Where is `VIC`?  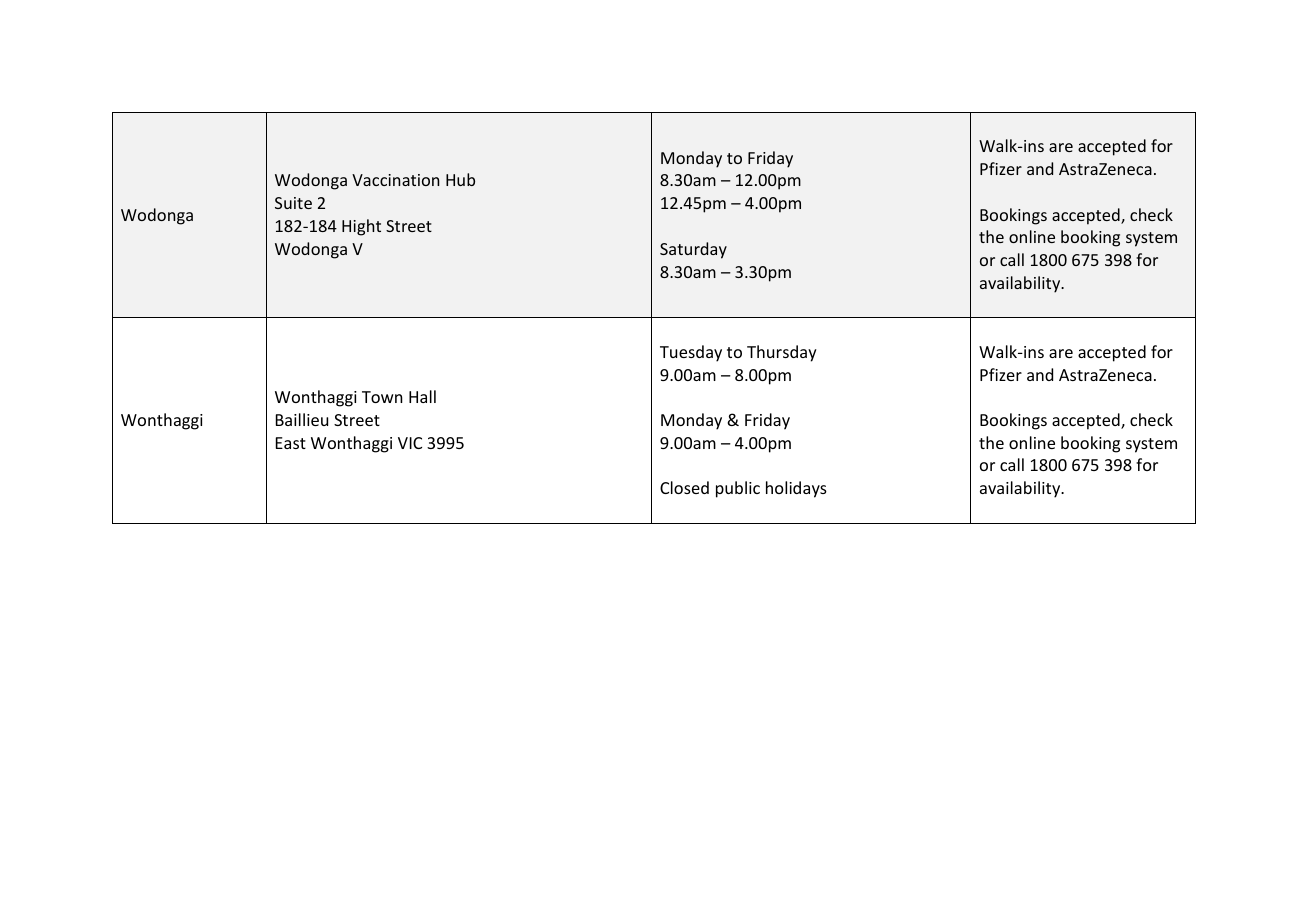 VIC is located at coordinates (410, 443).
